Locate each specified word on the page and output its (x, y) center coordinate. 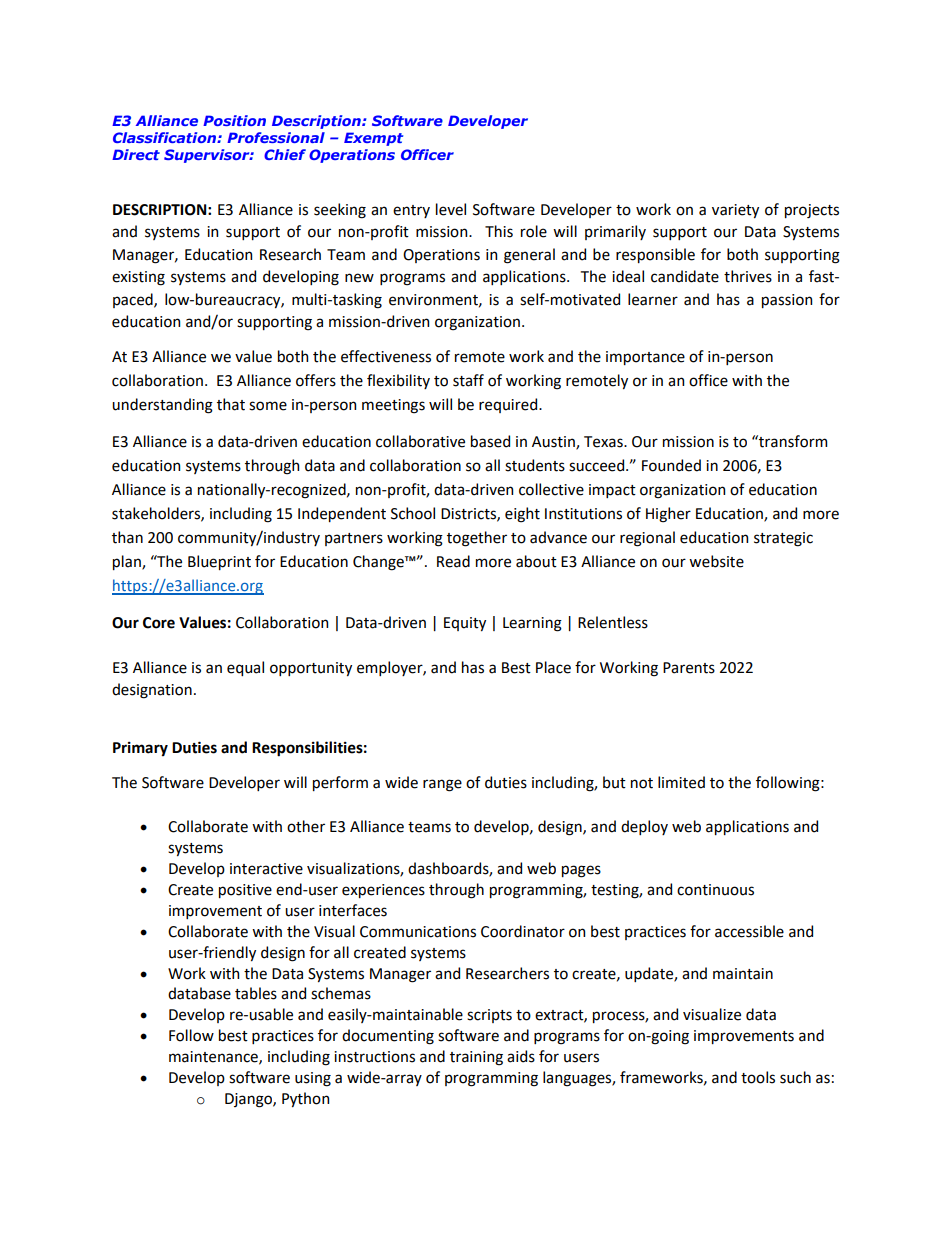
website (716, 561)
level (451, 209)
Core (159, 623)
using (313, 1079)
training (476, 1058)
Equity (465, 624)
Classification (165, 137)
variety (735, 211)
